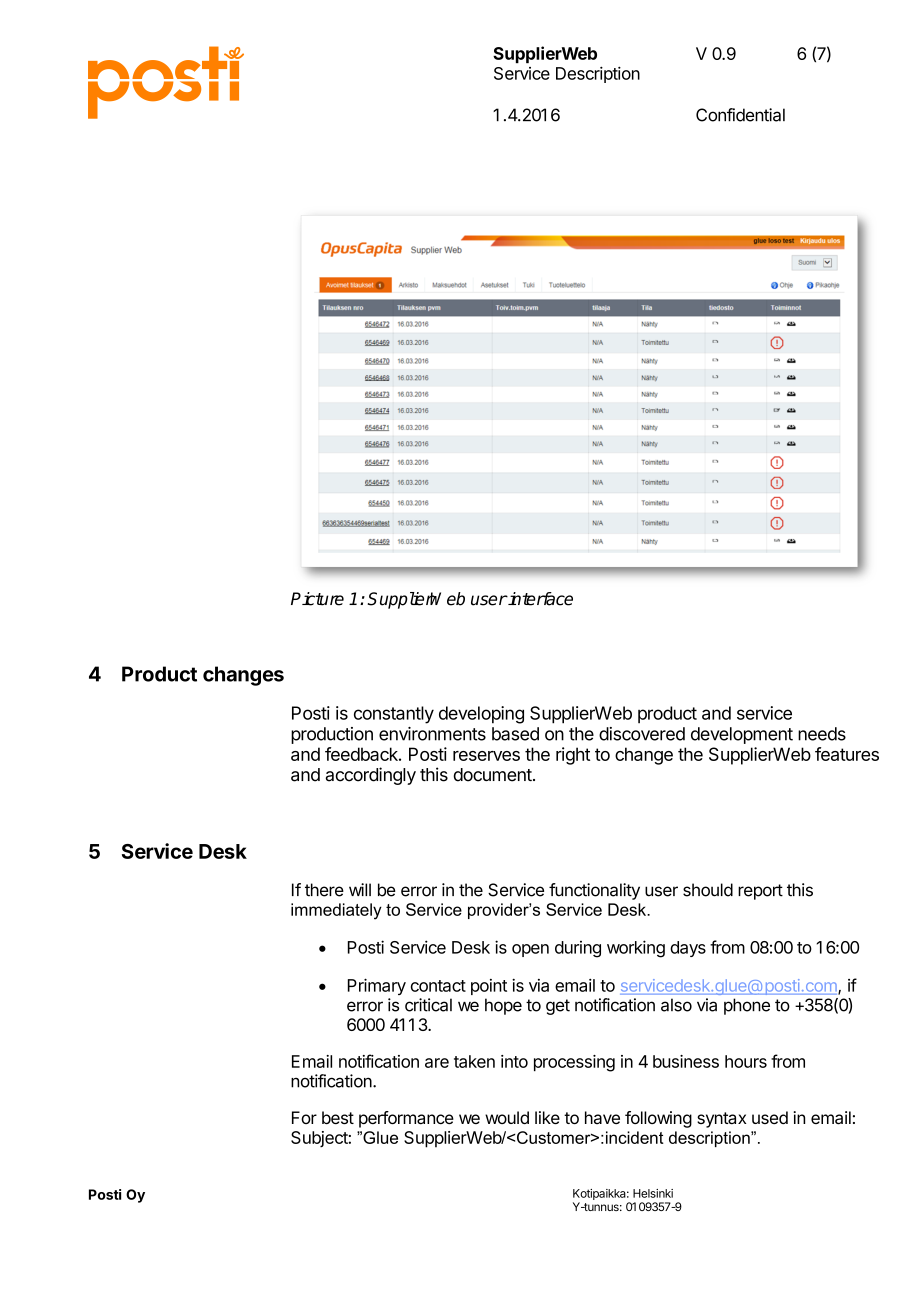 The height and width of the page is (1308, 924). Describe the element at coordinates (822, 734) in the page. I see `needs` at that location.
